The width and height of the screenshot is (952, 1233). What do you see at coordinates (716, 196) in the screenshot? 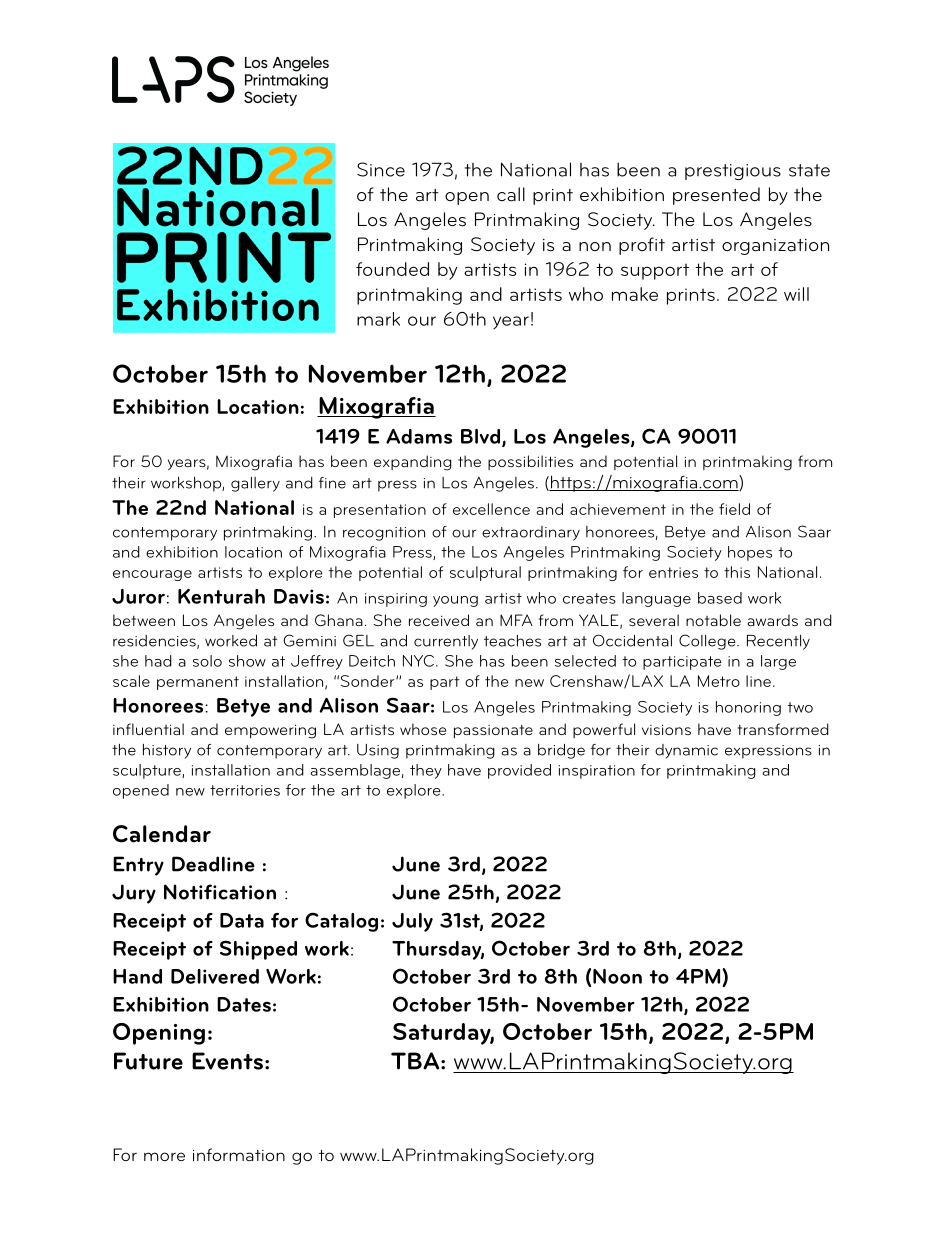
I see `presented` at bounding box center [716, 196].
